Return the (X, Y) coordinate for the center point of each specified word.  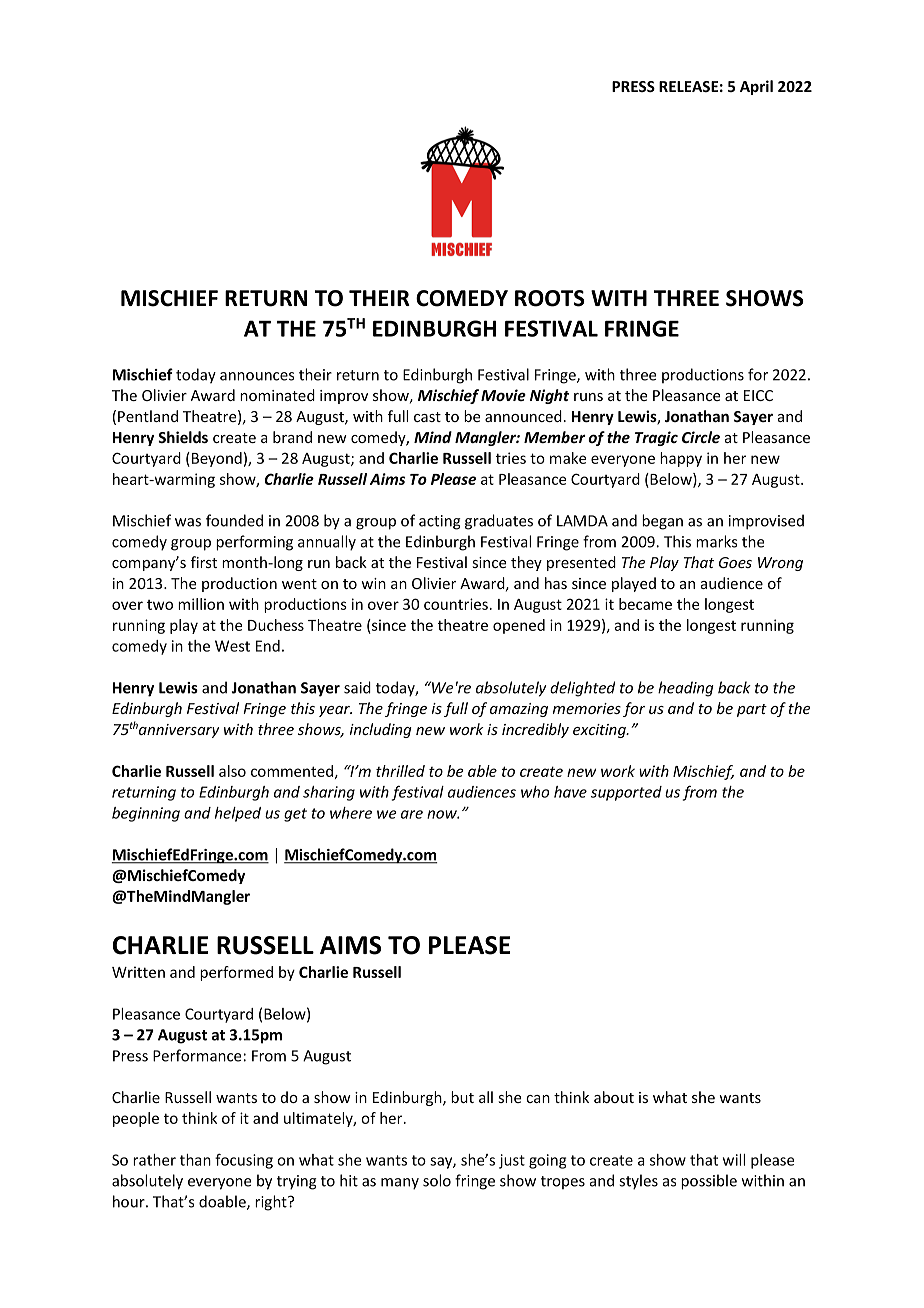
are (412, 814)
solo (437, 1180)
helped (238, 814)
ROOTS (550, 298)
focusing (244, 1161)
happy (681, 459)
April (756, 87)
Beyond (217, 459)
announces (257, 376)
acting (440, 522)
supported (626, 793)
